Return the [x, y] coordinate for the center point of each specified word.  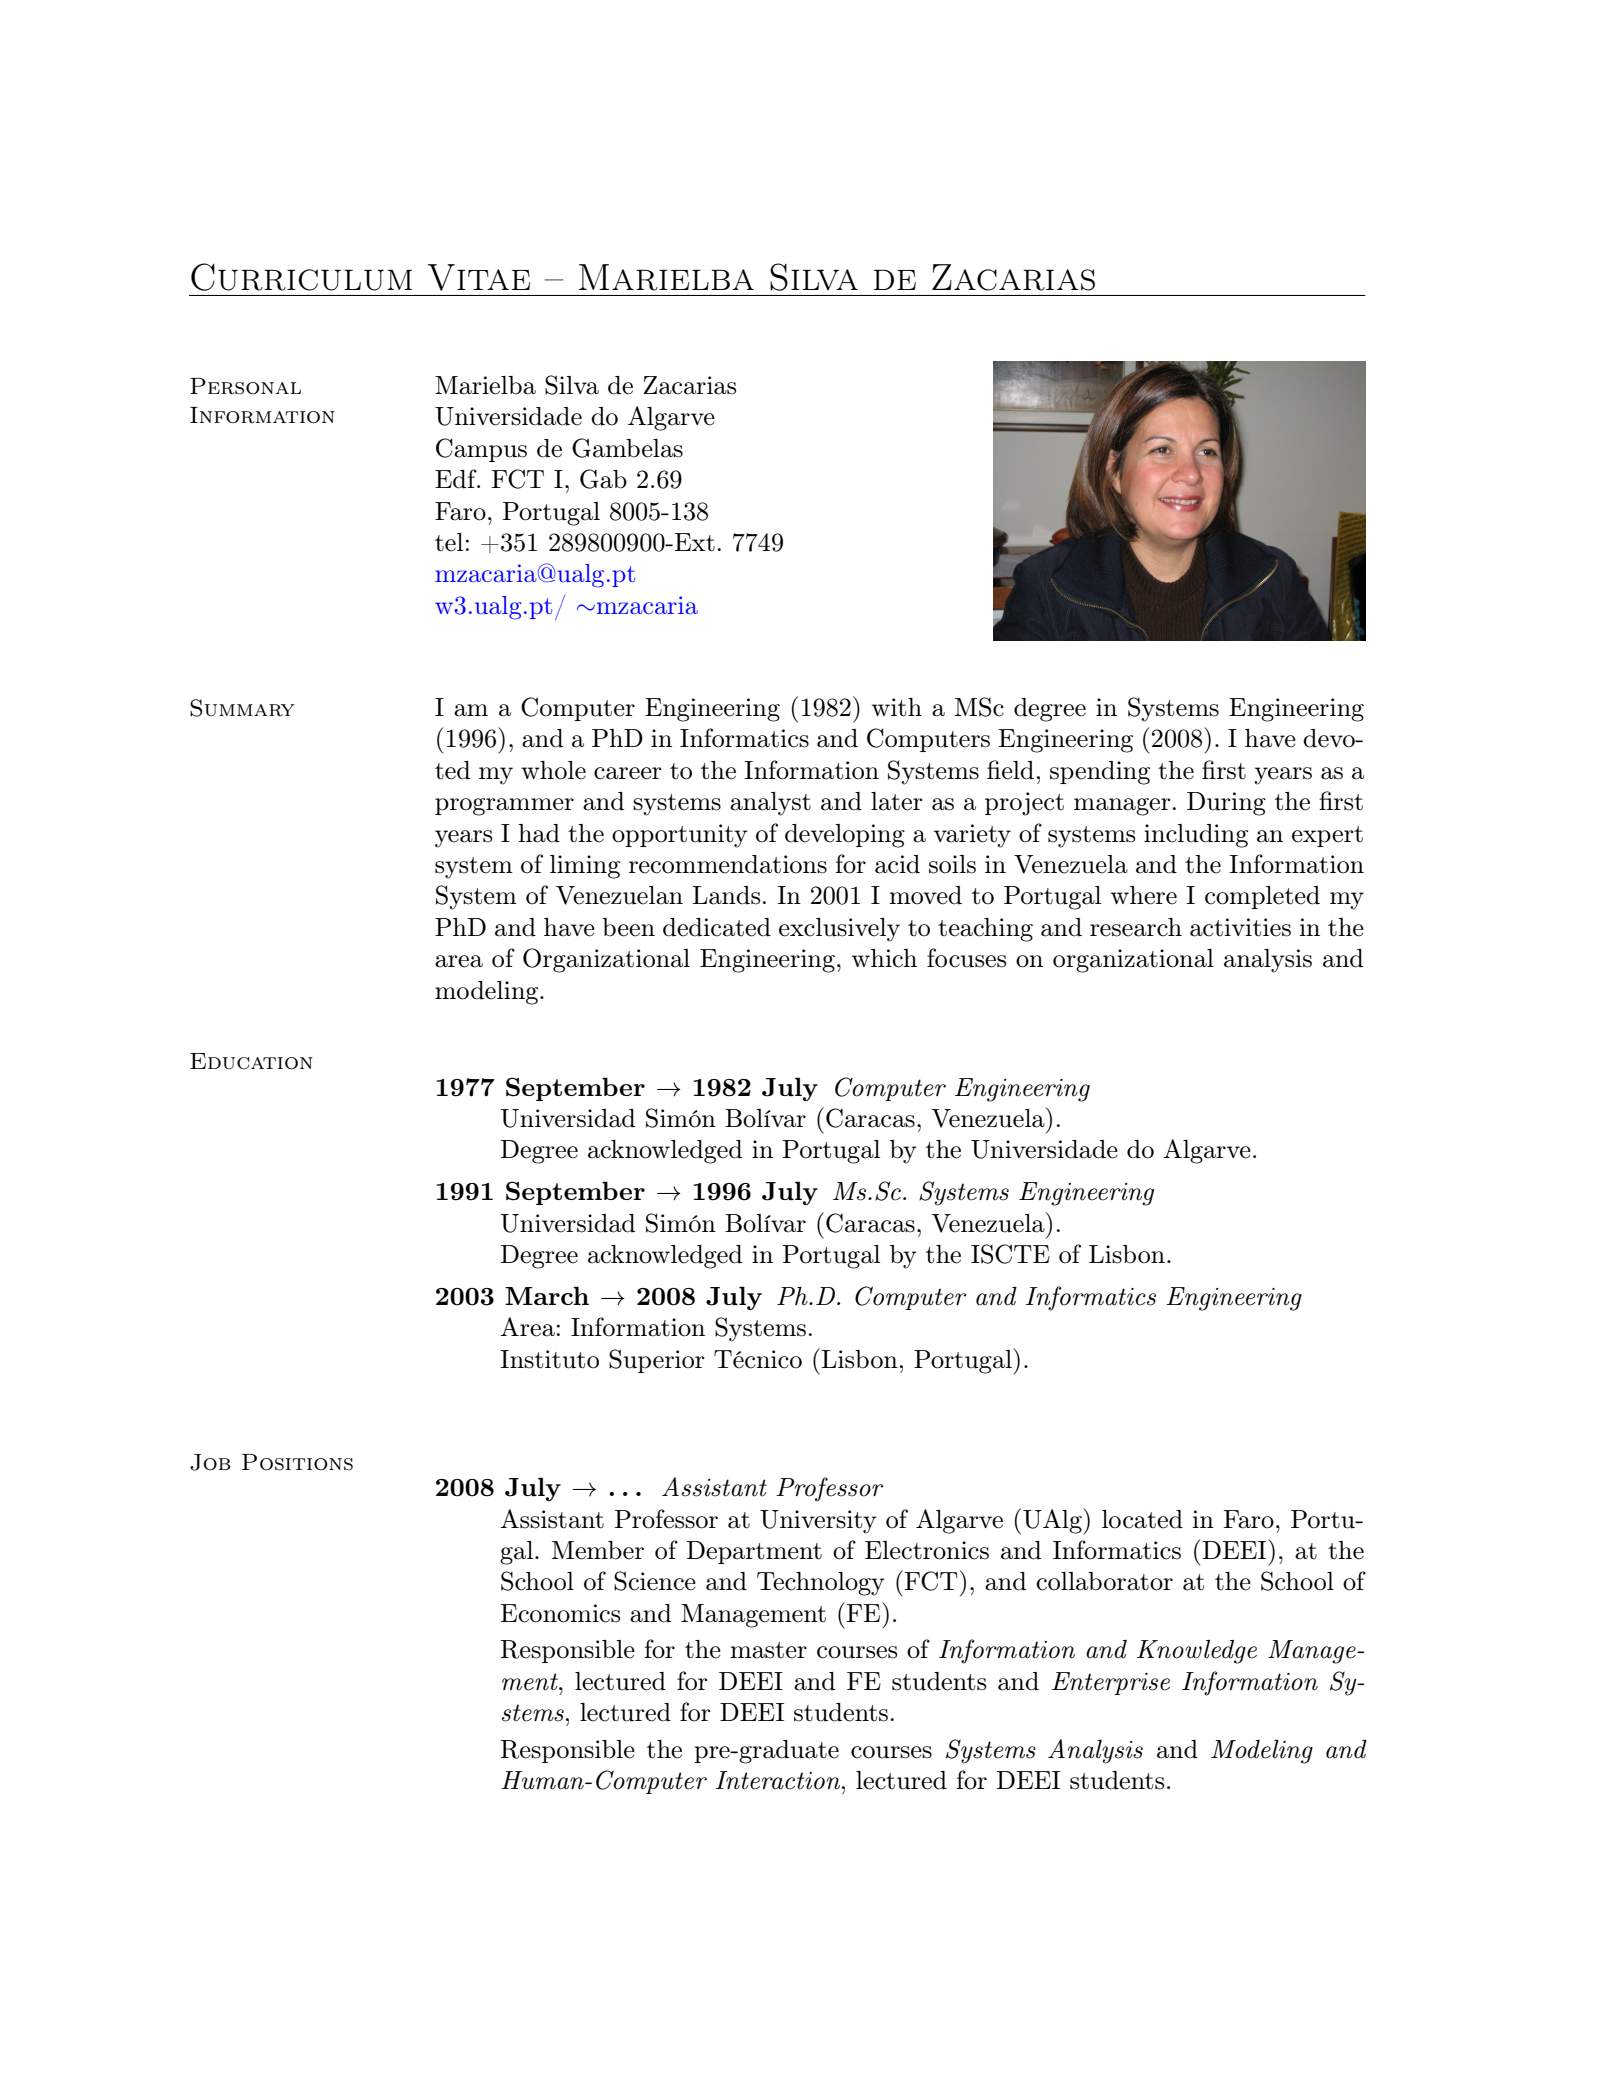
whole [553, 770]
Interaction [779, 1780]
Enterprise [1111, 1683]
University [818, 1522]
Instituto [549, 1359]
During [1226, 804]
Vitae [479, 277]
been [628, 927]
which [884, 958]
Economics [560, 1613]
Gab [603, 479]
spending [1100, 773]
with [897, 707]
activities [1240, 927]
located [1142, 1519]
